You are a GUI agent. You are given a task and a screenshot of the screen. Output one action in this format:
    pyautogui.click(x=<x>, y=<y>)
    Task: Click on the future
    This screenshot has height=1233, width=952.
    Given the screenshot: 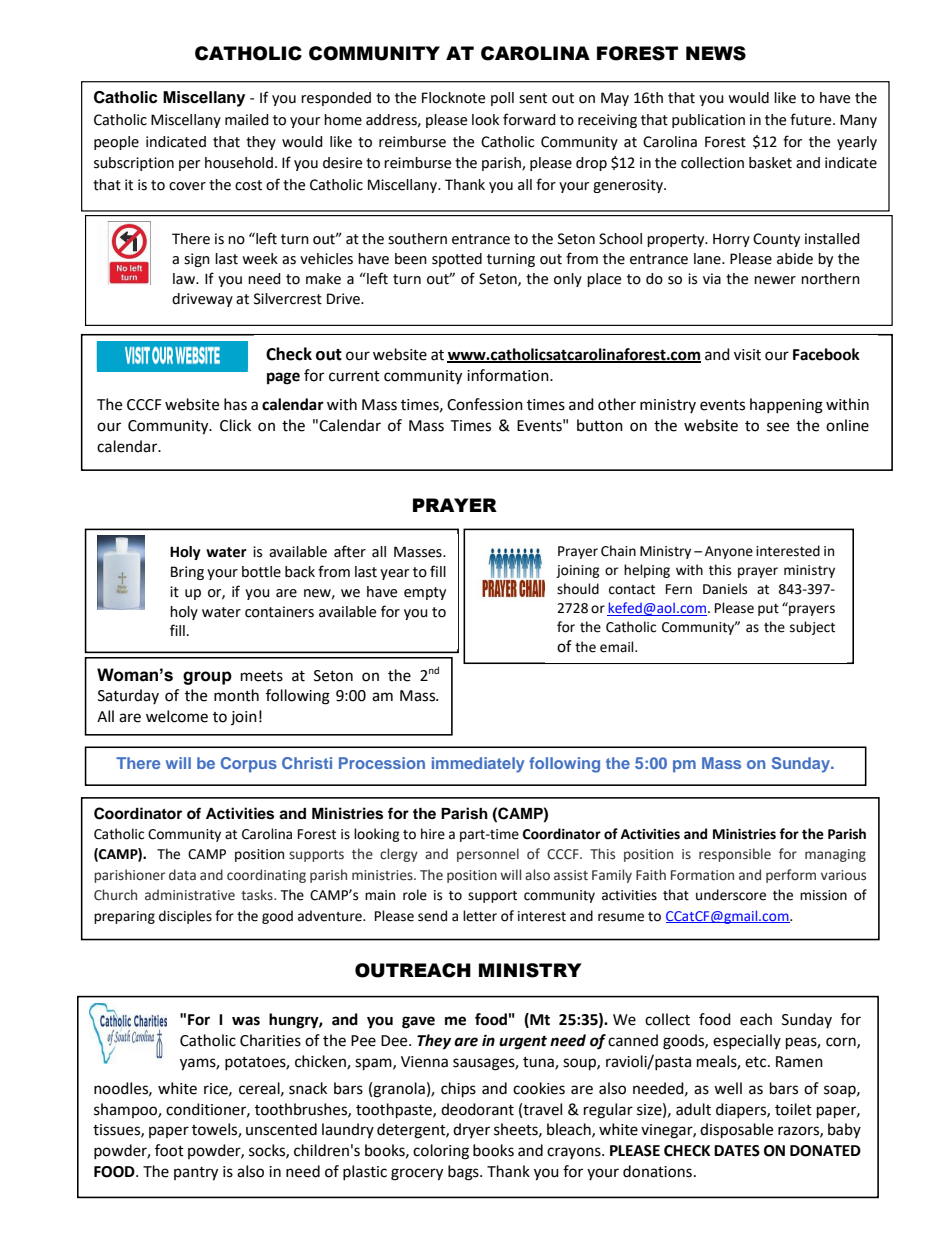 What is the action you would take?
    pyautogui.click(x=812, y=119)
